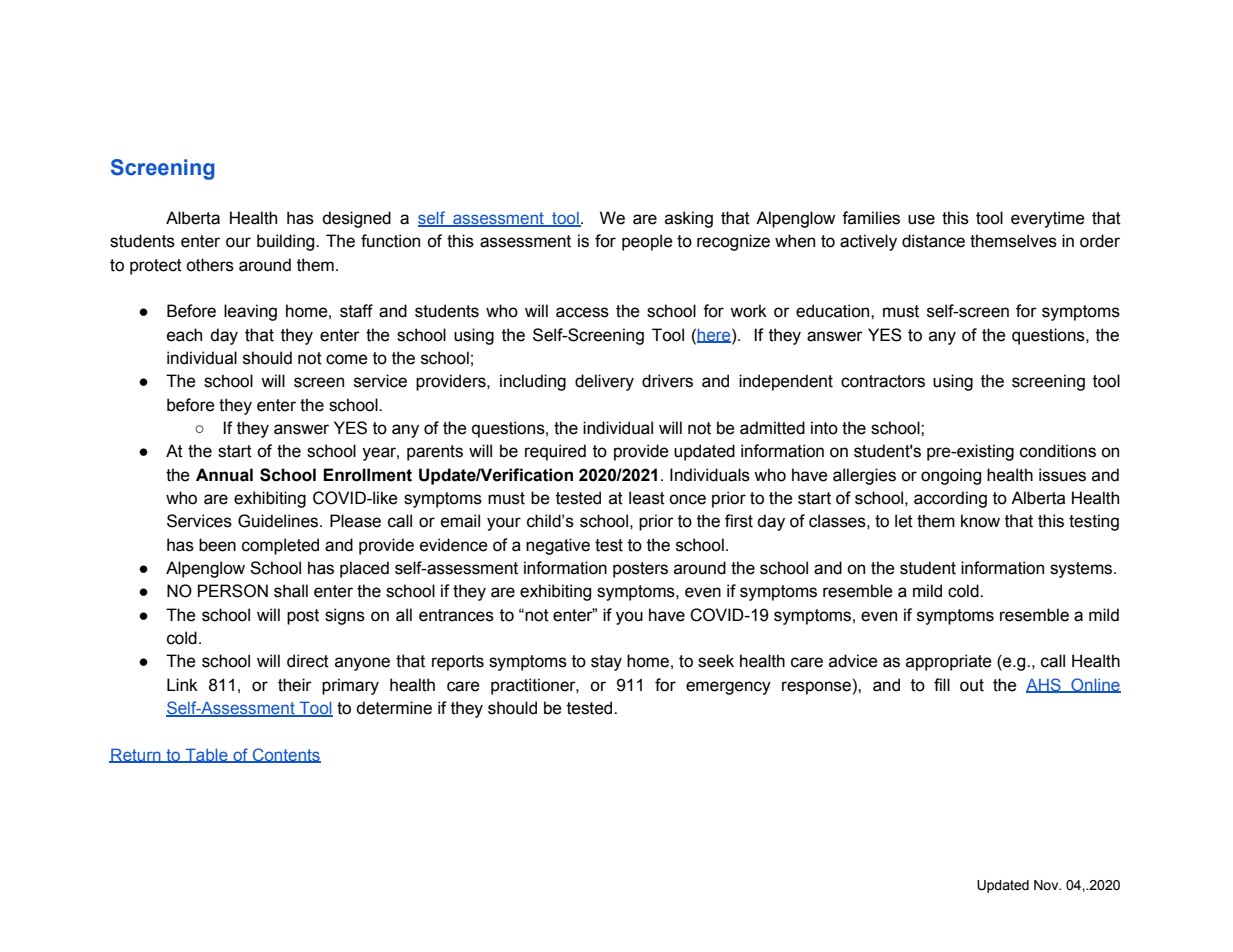 Image resolution: width=1233 pixels, height=952 pixels. Describe the element at coordinates (558, 546) in the screenshot. I see `negative` at that location.
